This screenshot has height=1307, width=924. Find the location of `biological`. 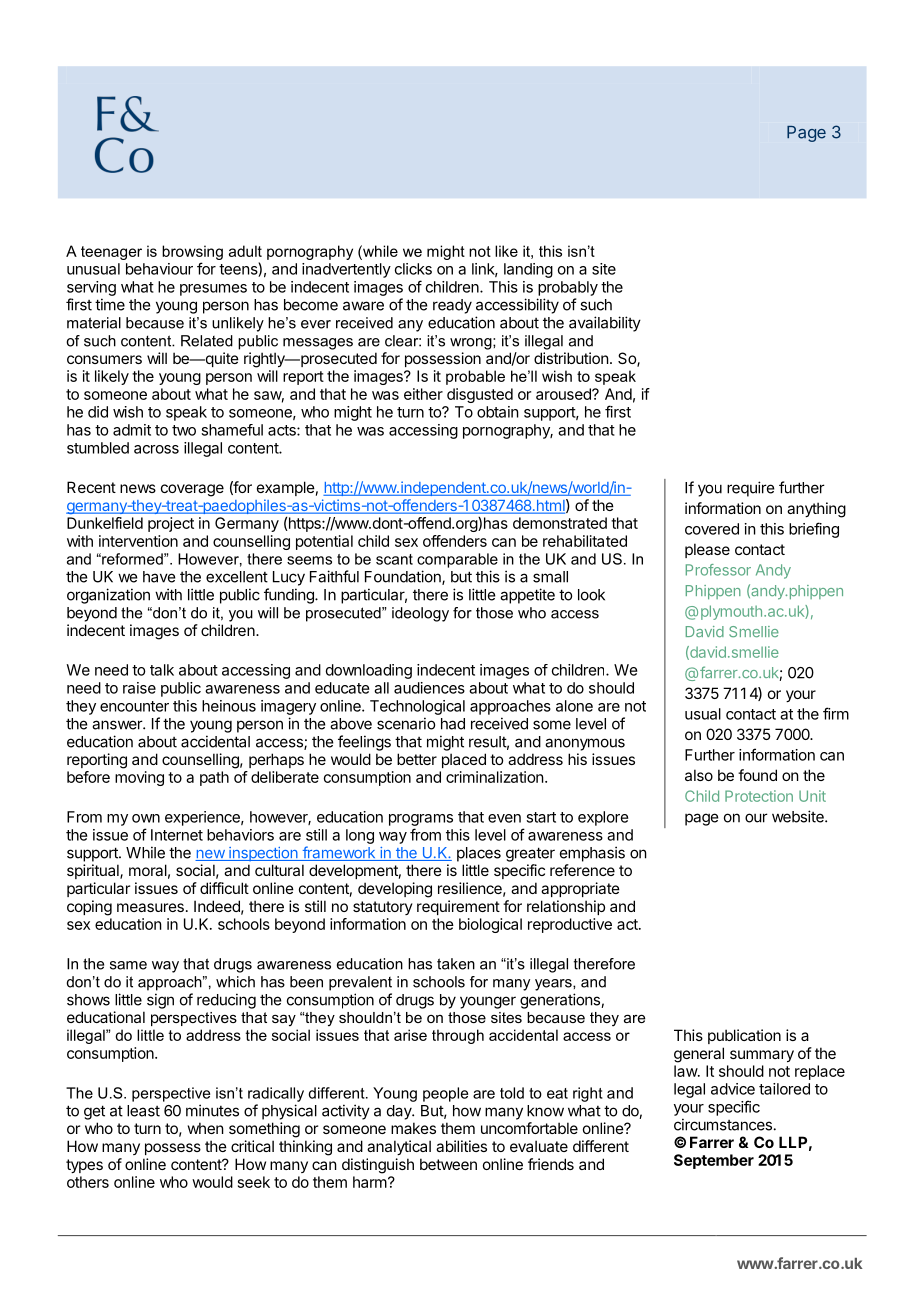

biological is located at coordinates (490, 925).
